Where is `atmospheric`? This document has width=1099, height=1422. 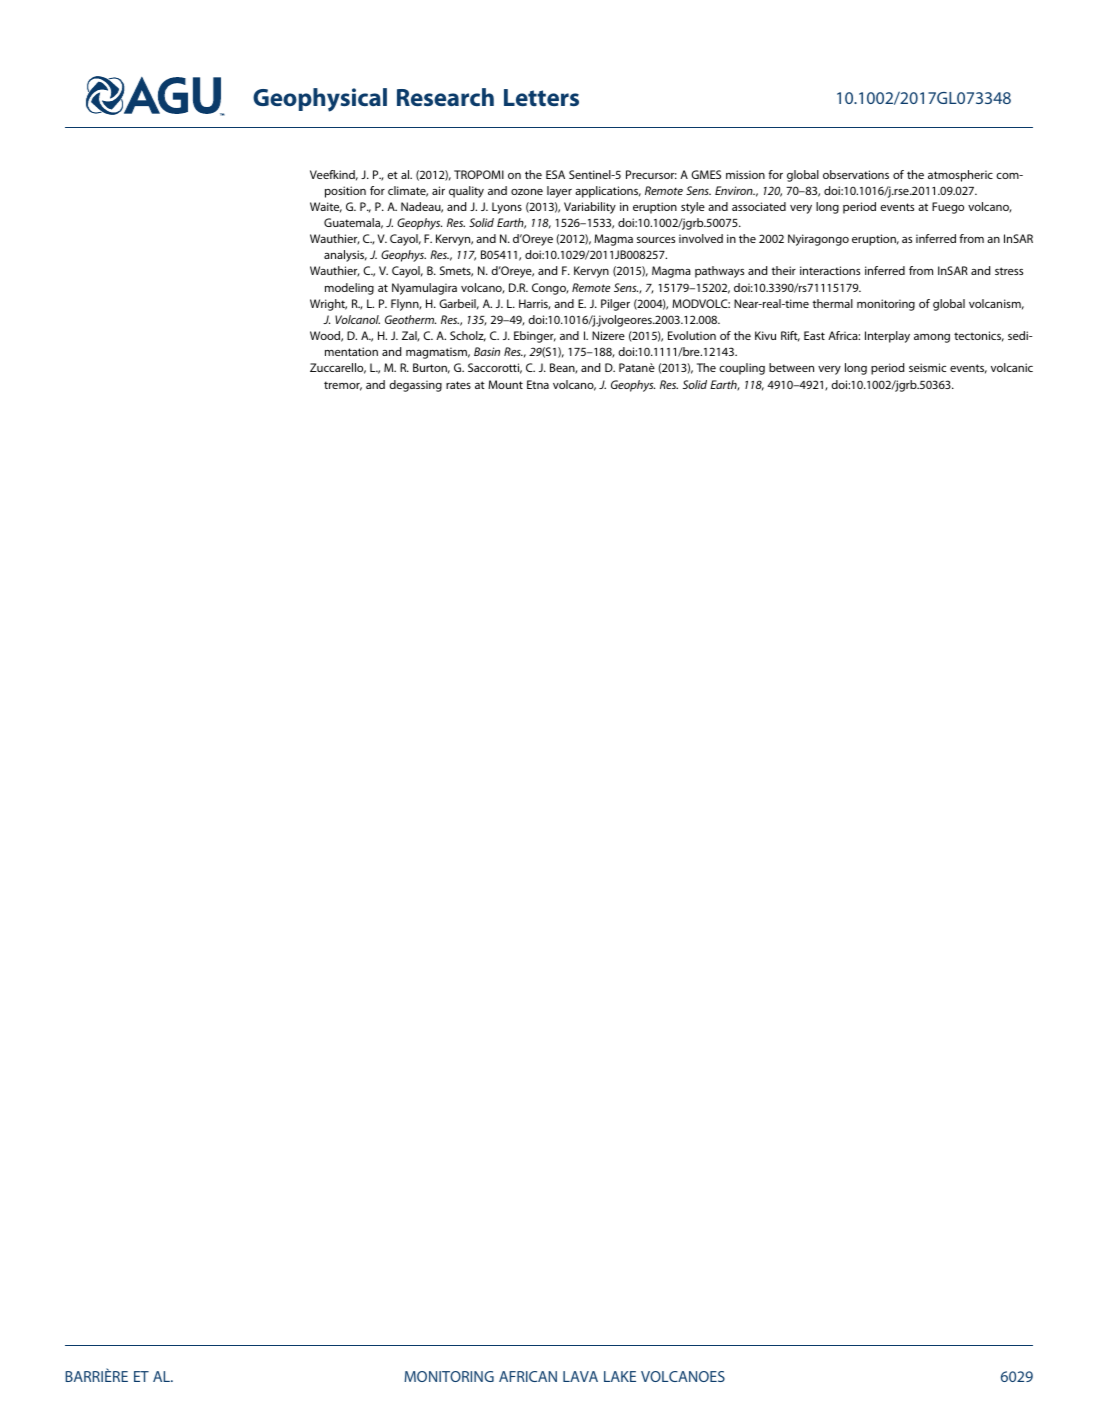 atmospheric is located at coordinates (960, 176).
